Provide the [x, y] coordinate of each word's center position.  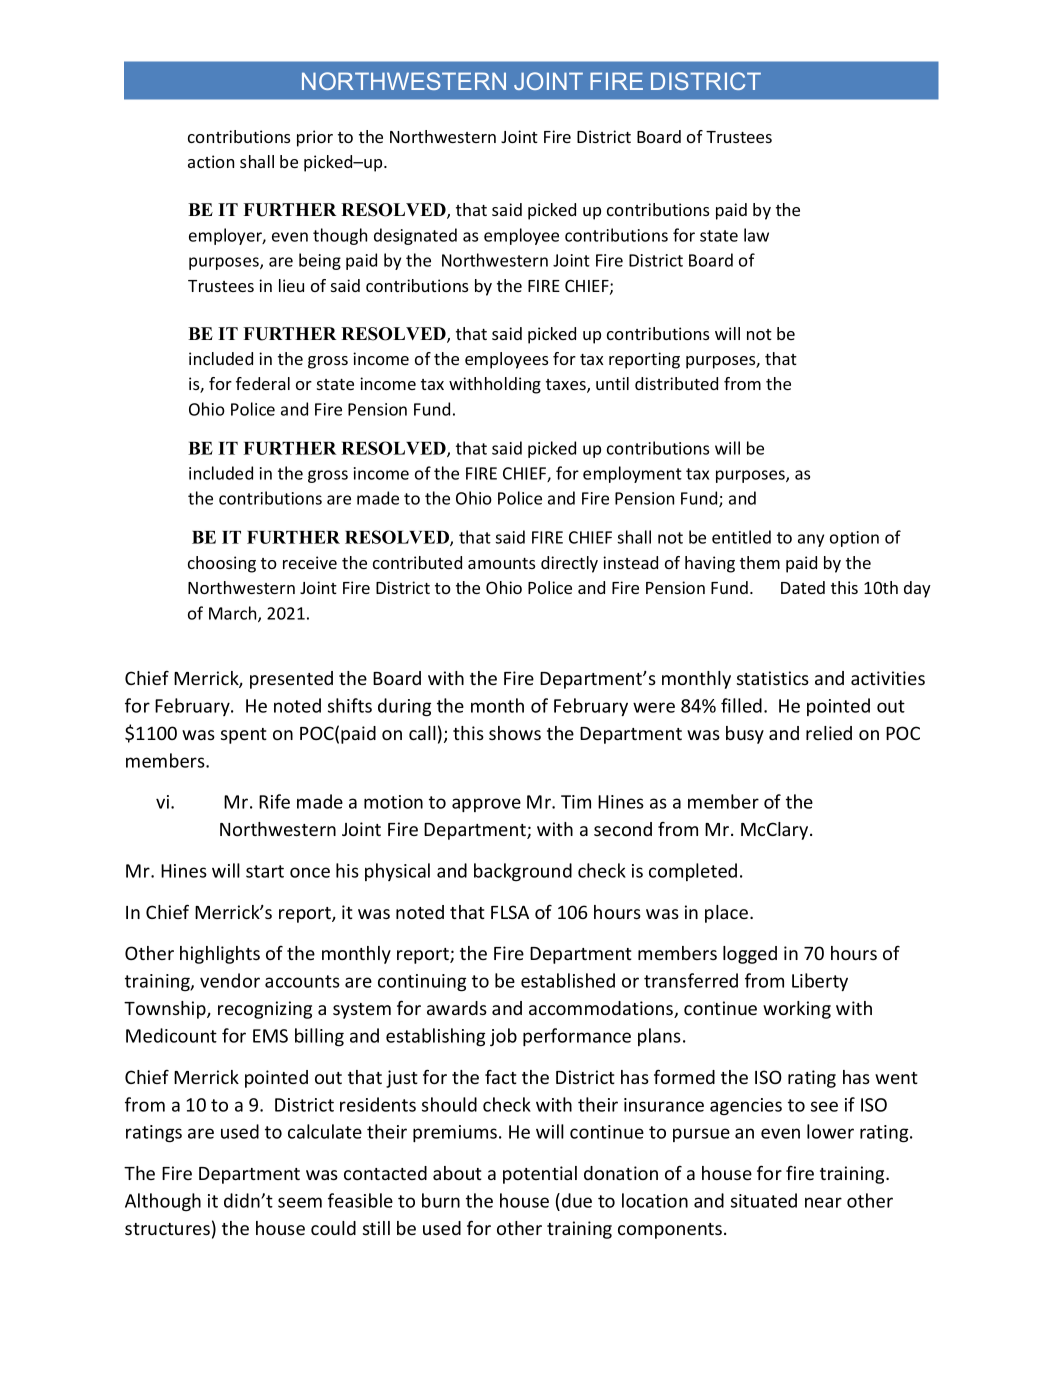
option [854, 539]
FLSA [510, 912]
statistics [773, 678]
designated [415, 236]
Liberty [820, 982]
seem [300, 1202]
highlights [220, 955]
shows [515, 733]
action [211, 161]
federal [263, 383]
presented [291, 680]
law [756, 235]
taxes [567, 386]
